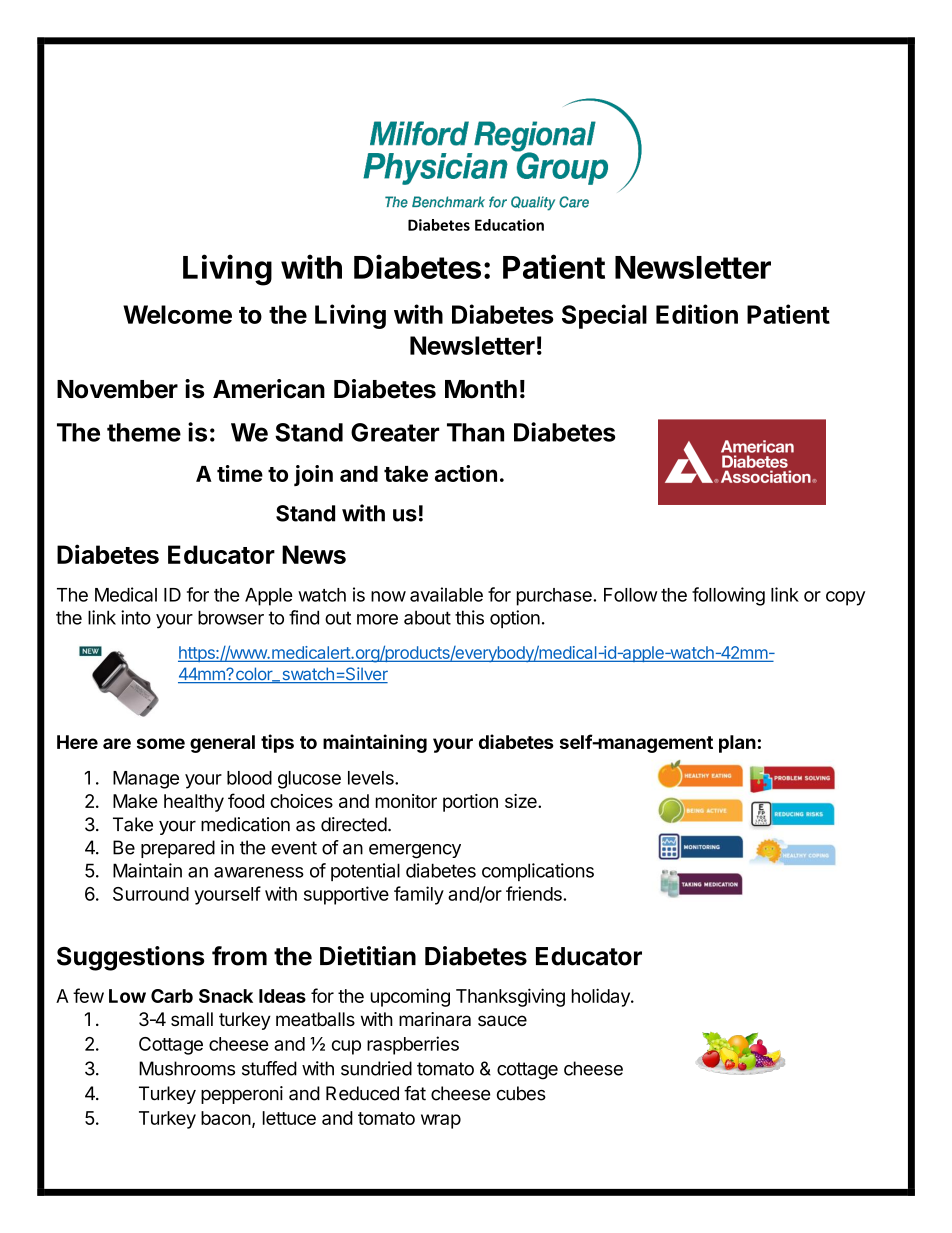  Describe the element at coordinates (136, 617) in the screenshot. I see `into` at that location.
